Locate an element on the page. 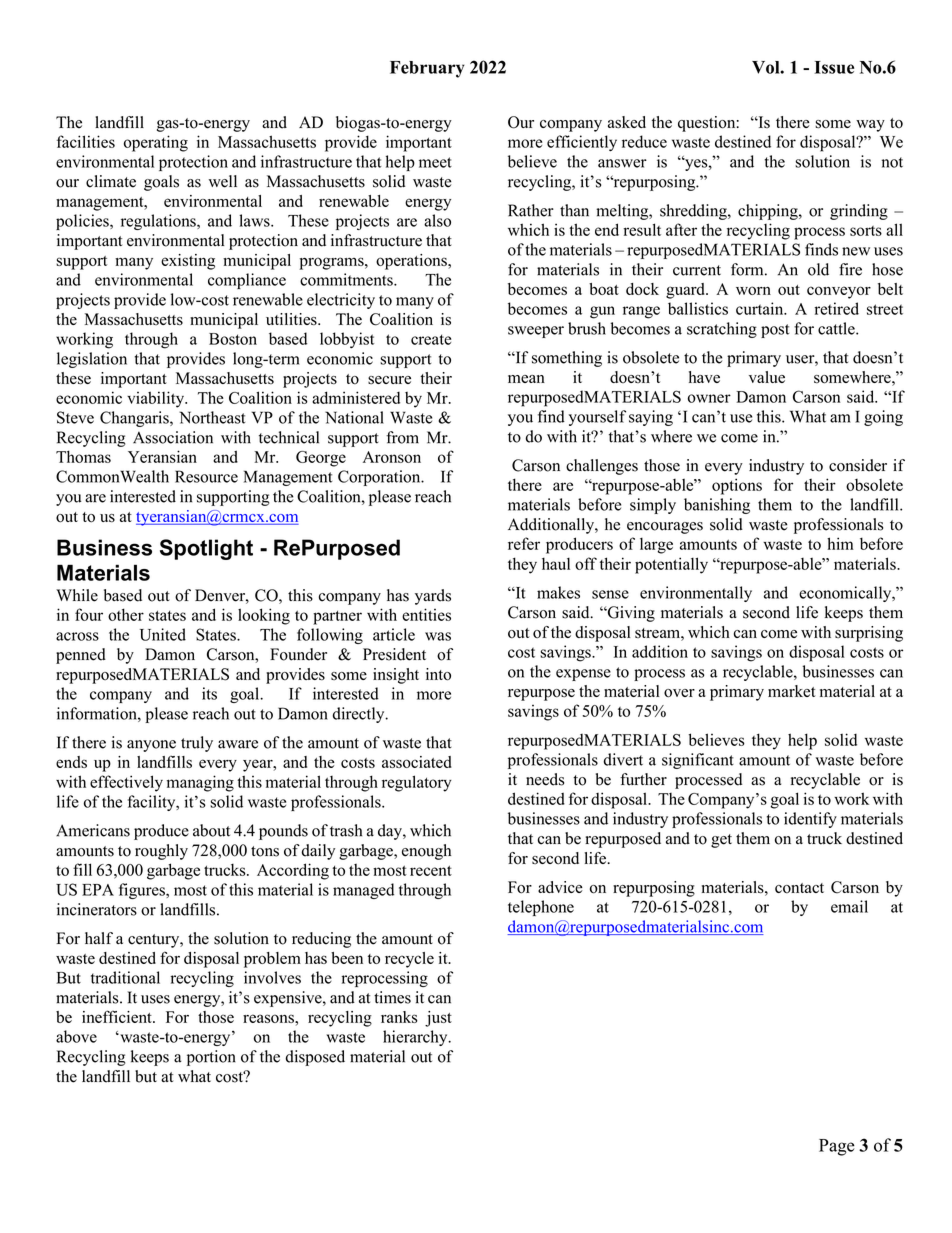 This page has height=1233, width=952. operating is located at coordinates (156, 143).
